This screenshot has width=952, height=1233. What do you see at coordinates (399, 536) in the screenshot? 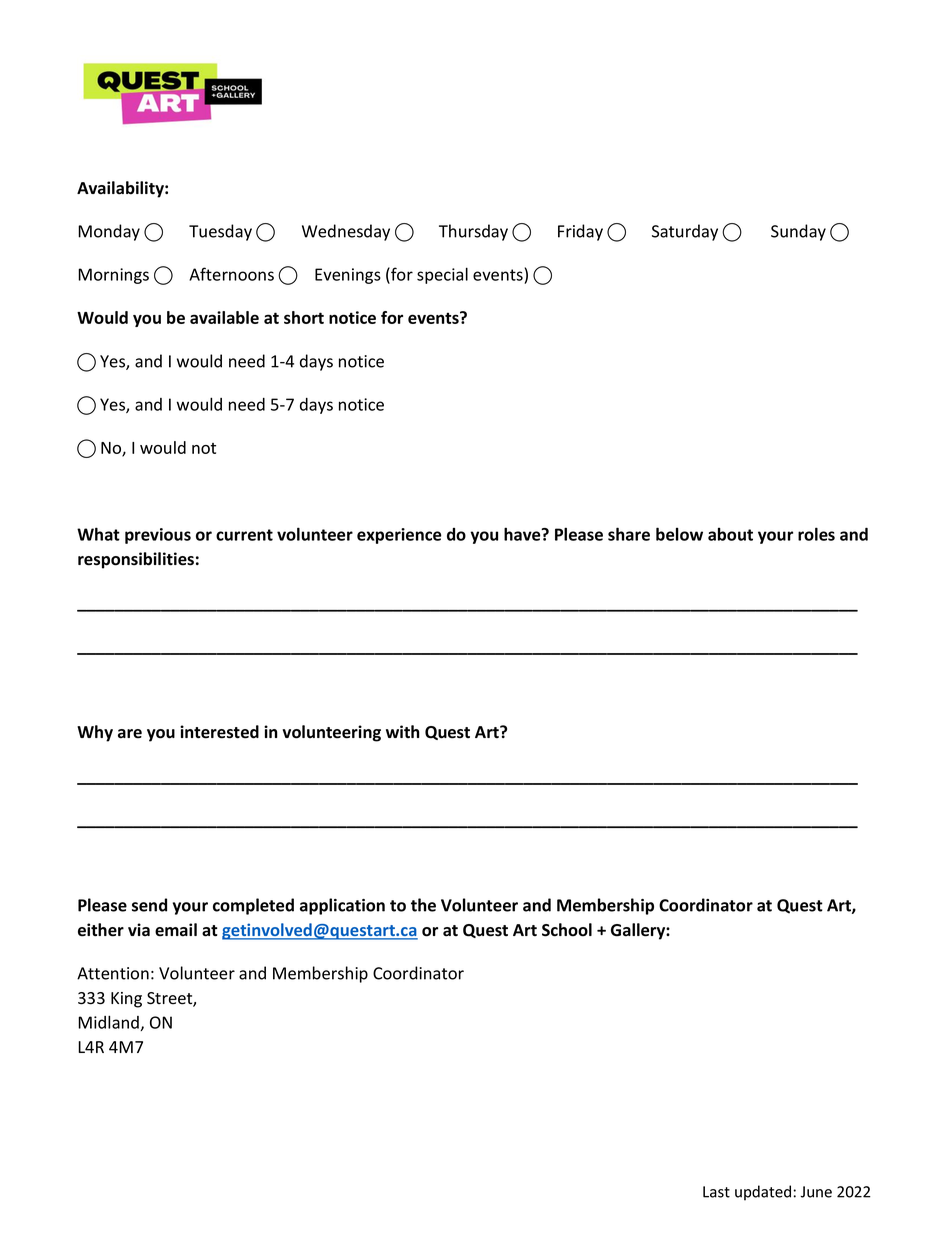
I see `experience` at bounding box center [399, 536].
